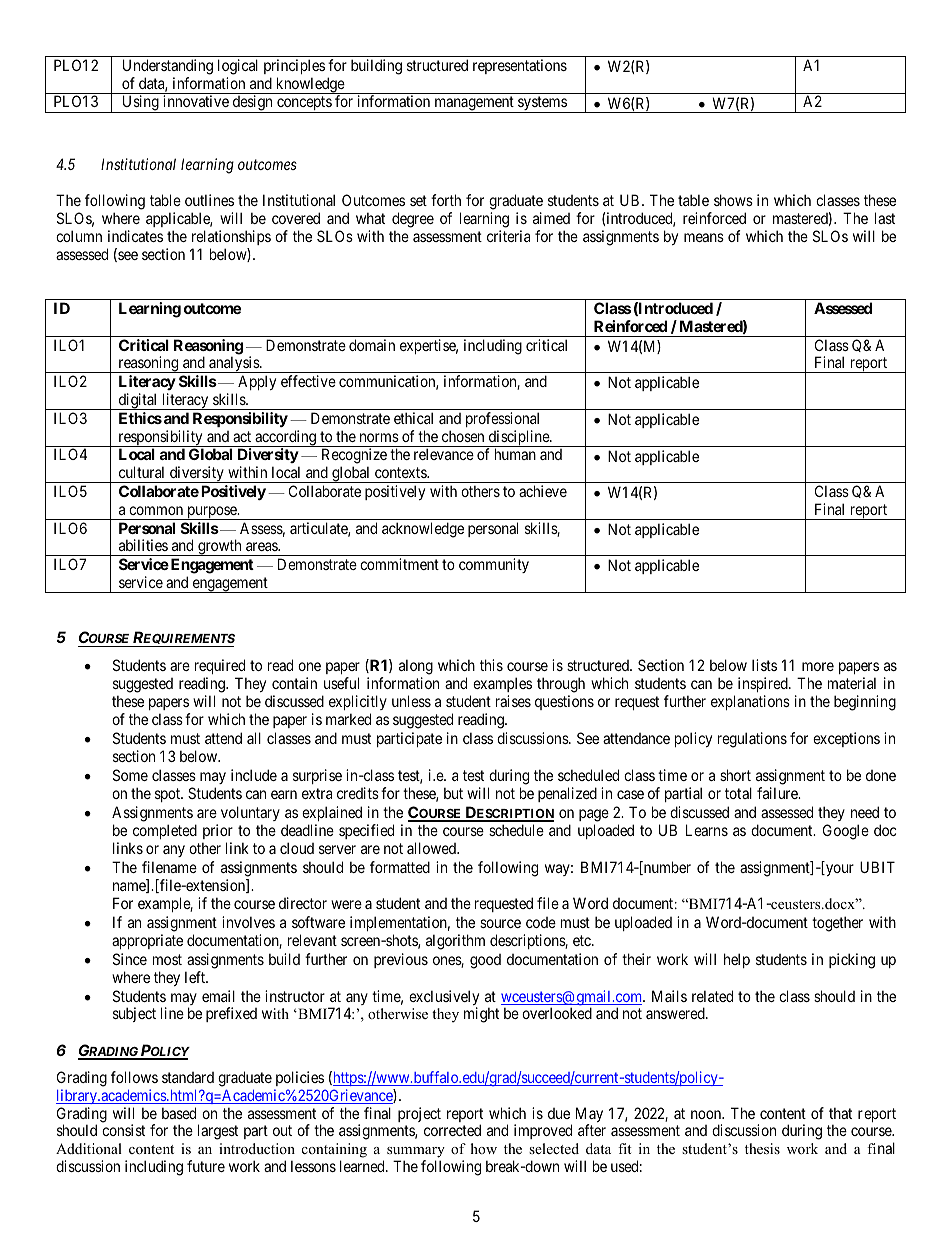 Image resolution: width=952 pixels, height=1233 pixels. Describe the element at coordinates (452, 1130) in the screenshot. I see `corrected` at that location.
